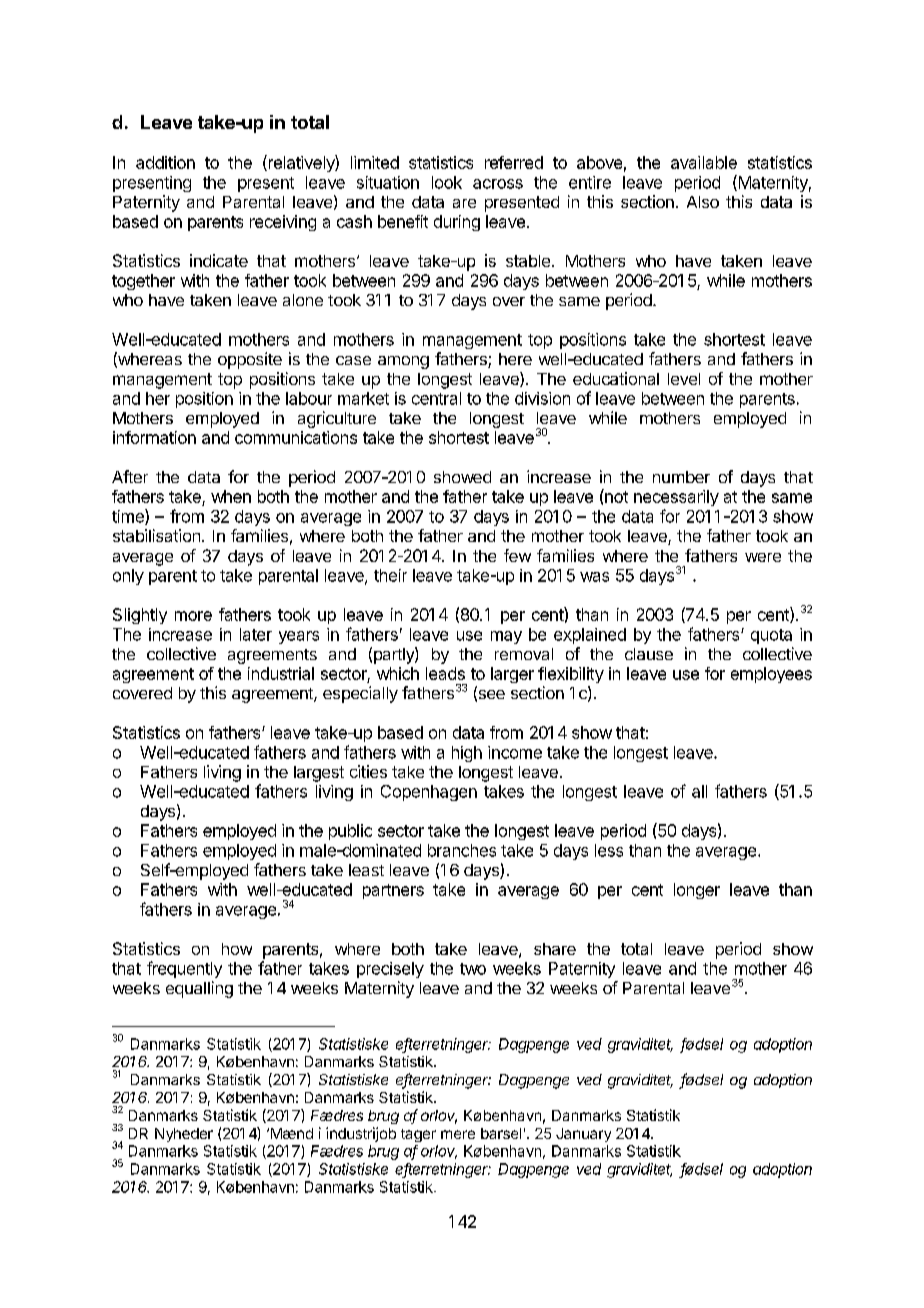 The height and width of the document is (1308, 924). What do you see at coordinates (199, 989) in the document?
I see `equalling` at bounding box center [199, 989].
